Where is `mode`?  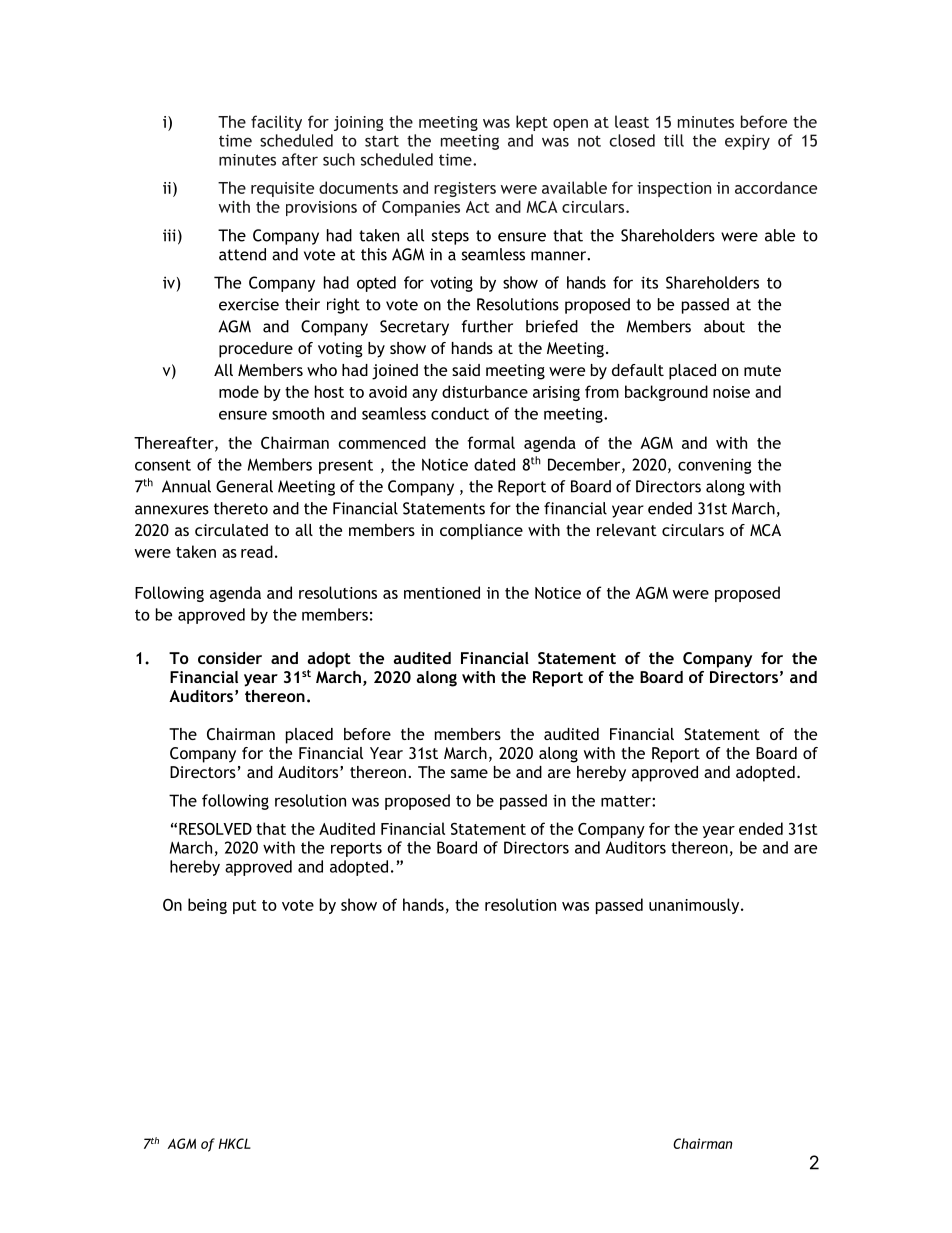 mode is located at coordinates (239, 391).
